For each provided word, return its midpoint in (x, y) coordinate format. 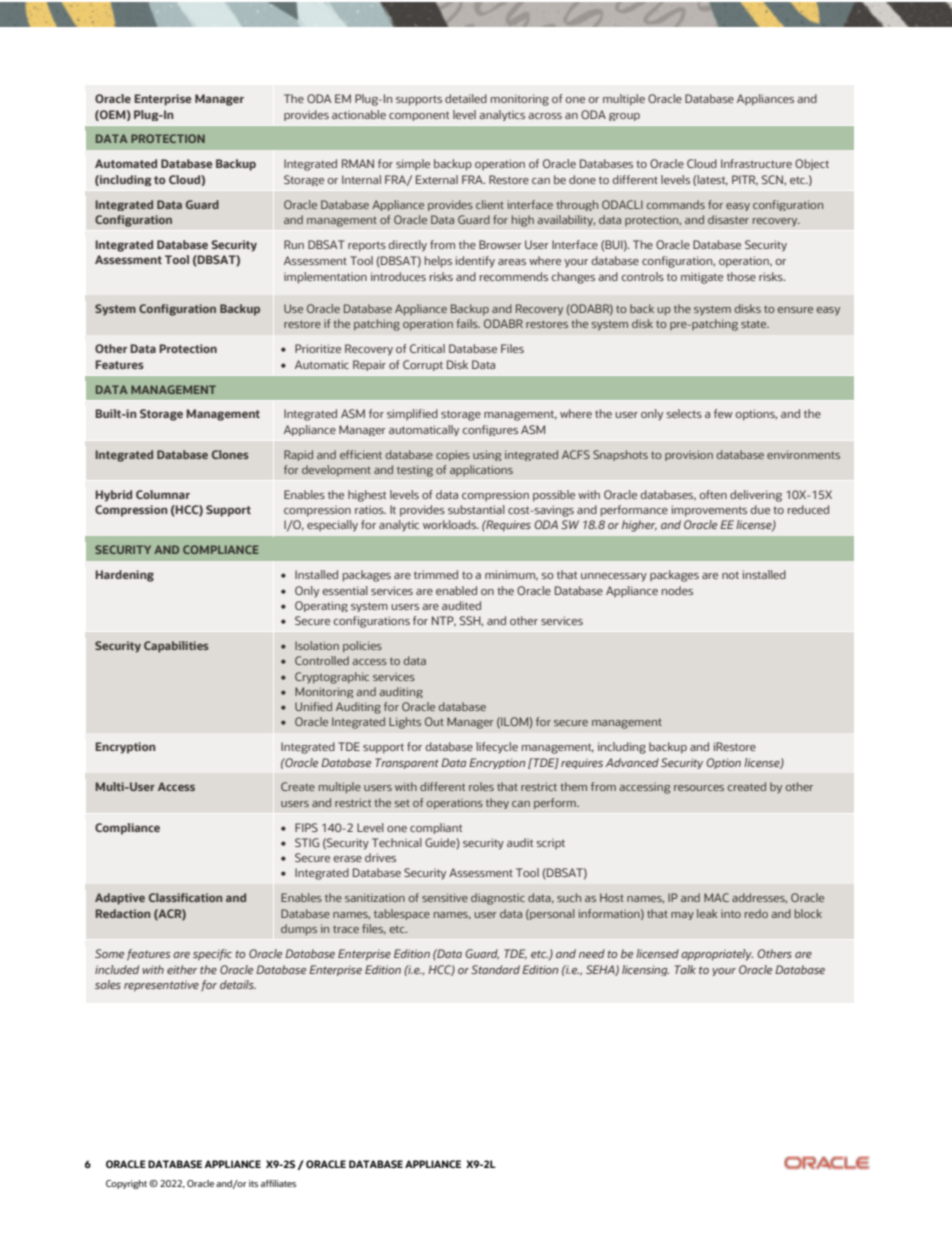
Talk (685, 969)
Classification (185, 897)
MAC (716, 897)
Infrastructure (756, 163)
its (253, 1183)
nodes (677, 590)
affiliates (278, 1183)
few (723, 413)
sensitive (445, 897)
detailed (466, 98)
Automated (126, 163)
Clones (230, 454)
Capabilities (176, 647)
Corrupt (423, 365)
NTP (444, 621)
